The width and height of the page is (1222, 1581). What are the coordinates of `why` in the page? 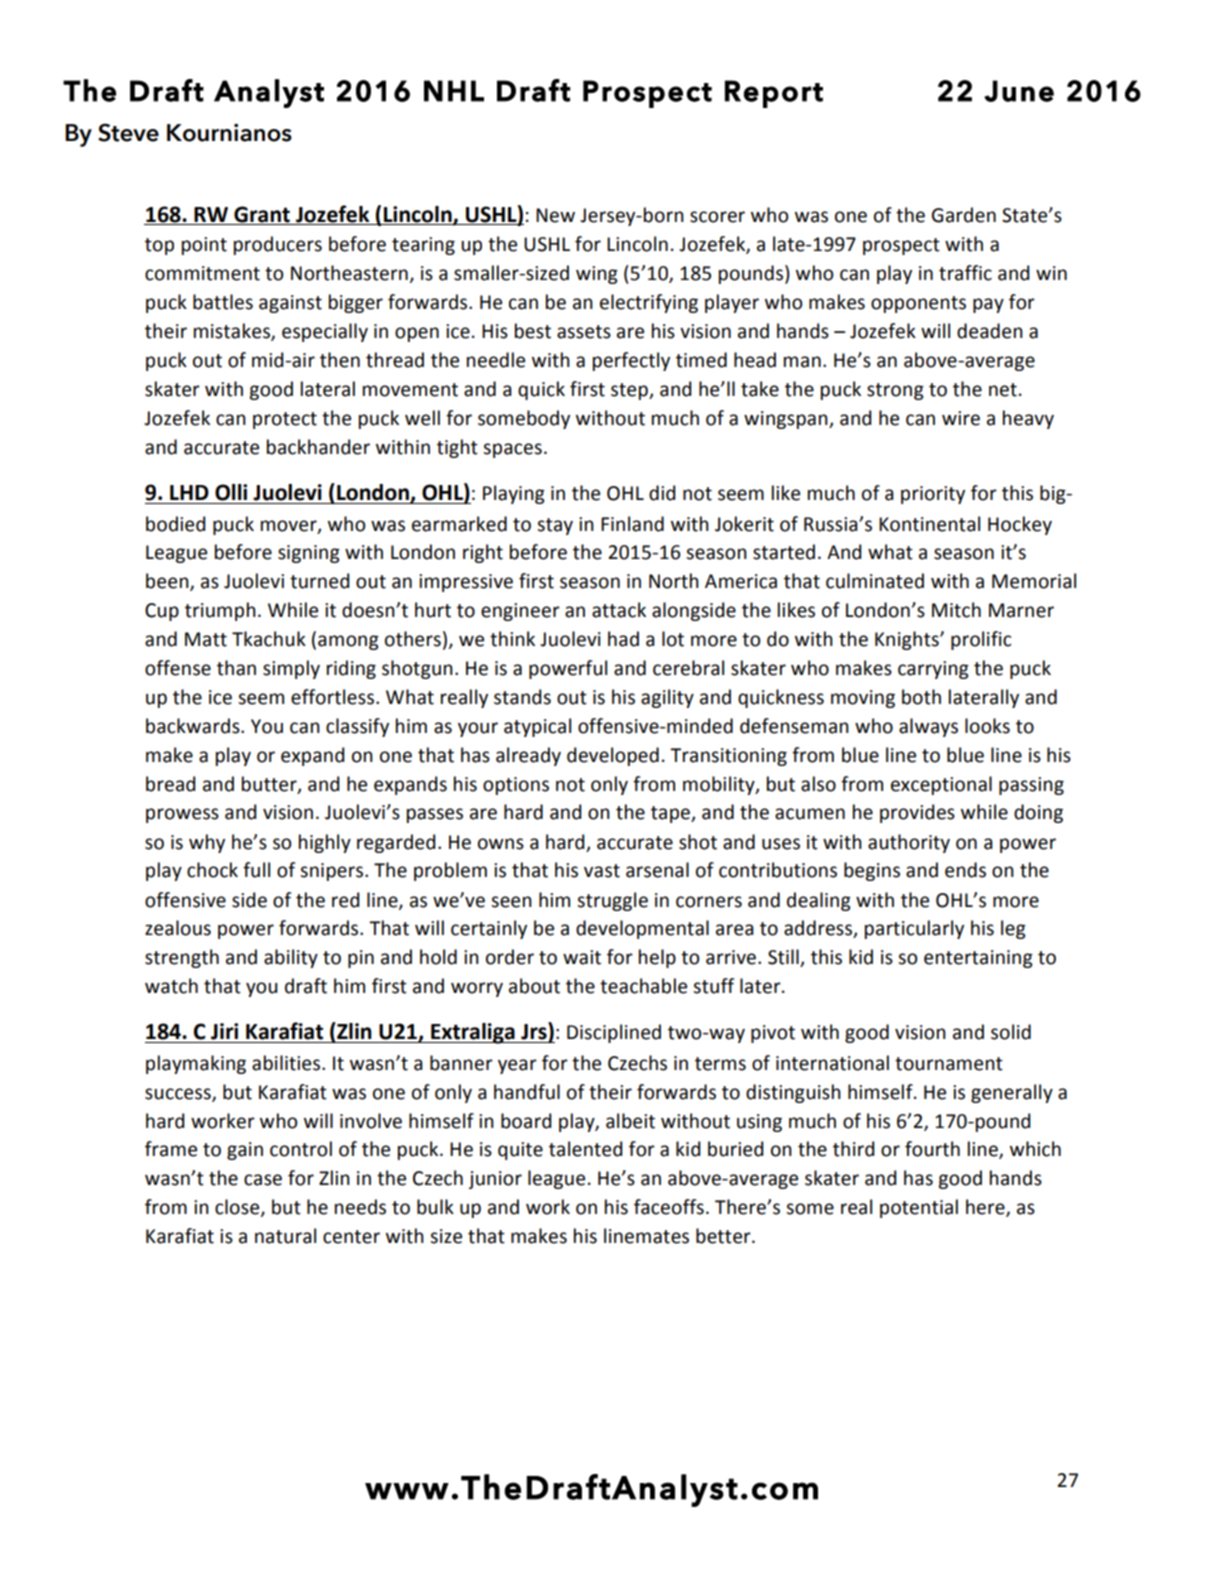 It's located at (207, 843).
